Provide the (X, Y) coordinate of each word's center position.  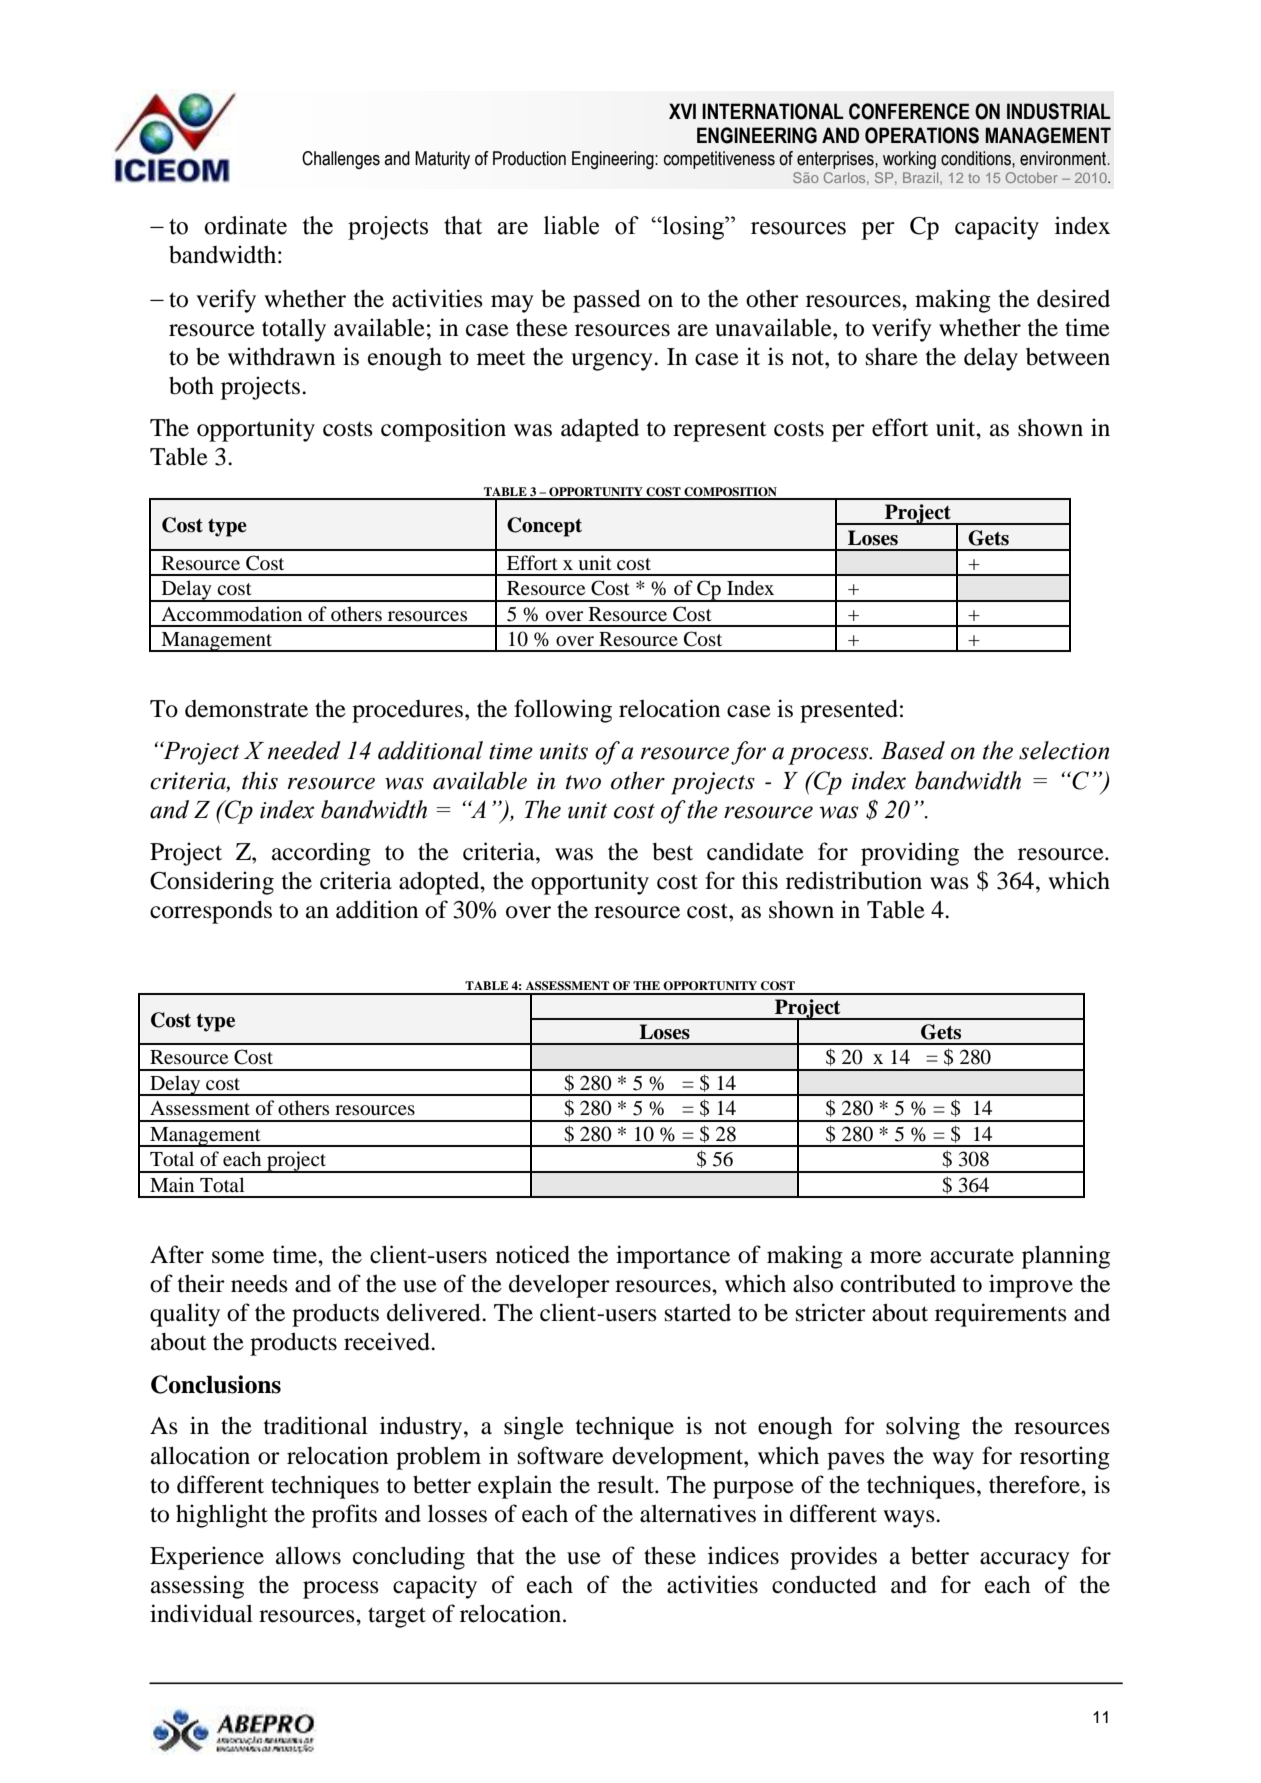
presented (849, 711)
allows (308, 1555)
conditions (977, 158)
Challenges (341, 160)
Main (172, 1184)
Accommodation (231, 614)
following (563, 711)
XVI (682, 111)
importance (673, 1257)
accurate (972, 1256)
